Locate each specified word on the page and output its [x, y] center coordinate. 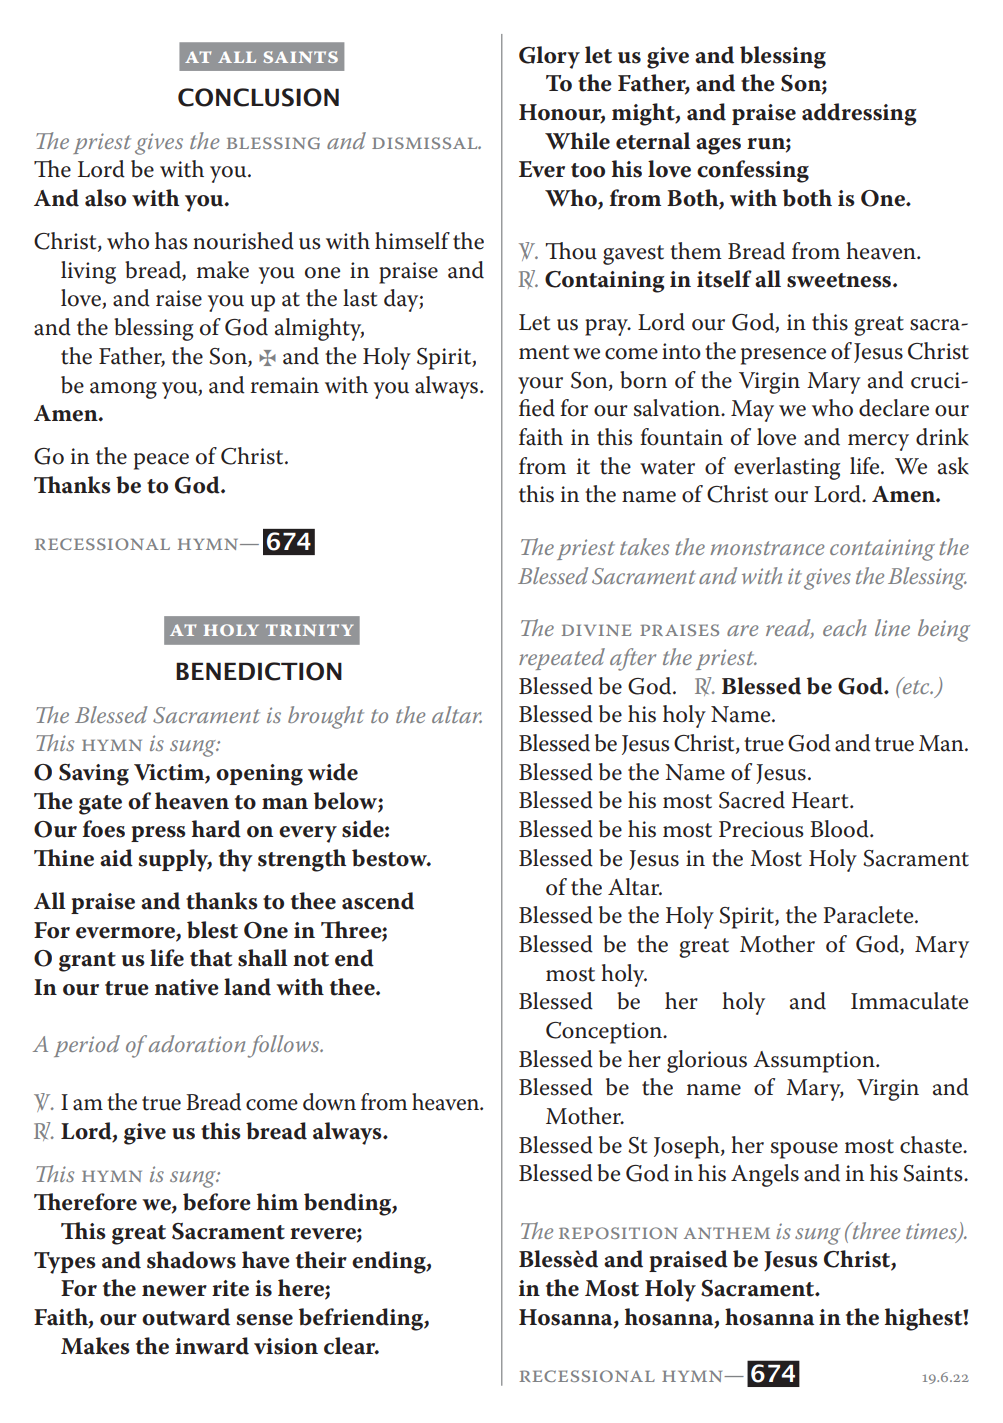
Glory [549, 57]
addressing [859, 114]
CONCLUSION [258, 97]
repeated [562, 659]
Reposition [618, 1233]
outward [186, 1317]
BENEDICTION [259, 671]
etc [916, 685]
